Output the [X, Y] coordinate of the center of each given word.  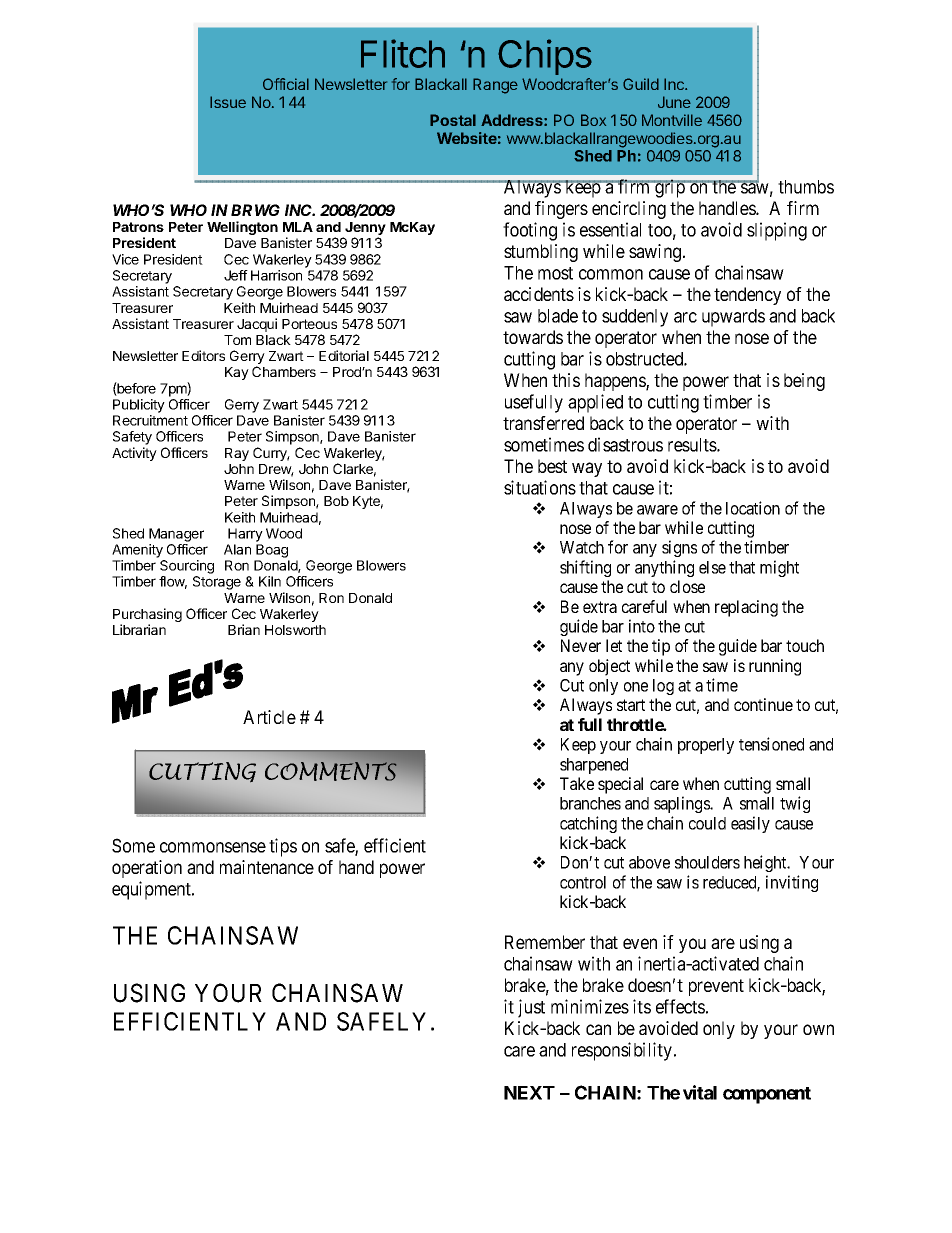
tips [283, 847]
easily [750, 824]
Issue [228, 102]
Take [577, 783]
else [712, 567]
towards [533, 337]
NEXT [529, 1093]
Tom [237, 340]
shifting [585, 568]
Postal [453, 120]
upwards [733, 318]
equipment [152, 890]
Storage [217, 583]
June [674, 102]
